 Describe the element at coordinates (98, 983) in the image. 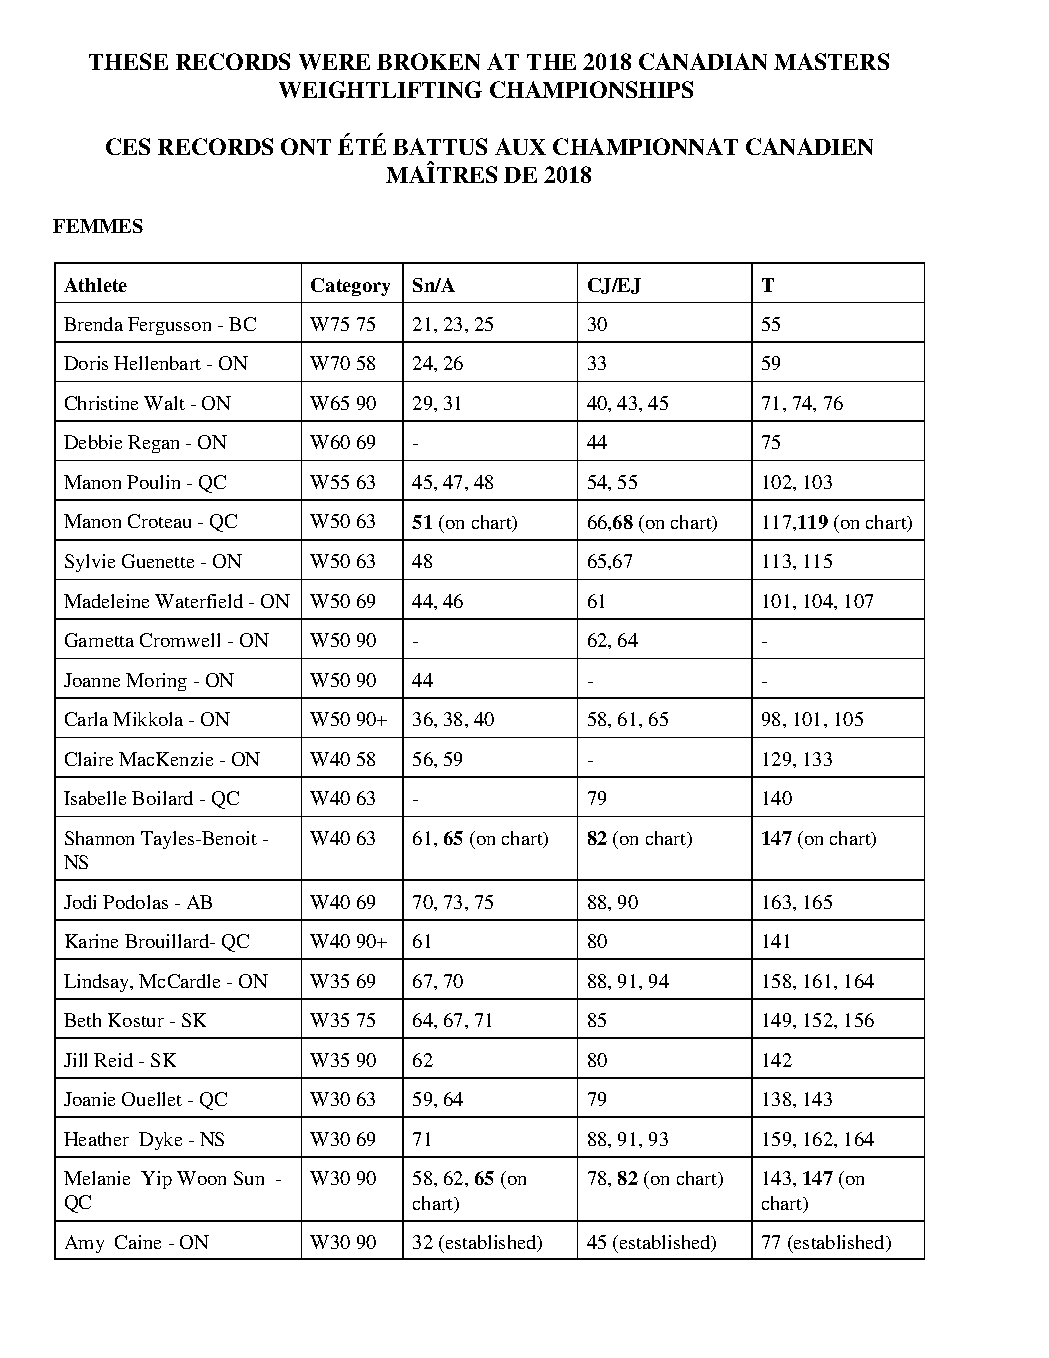

I see `Lindsay` at that location.
